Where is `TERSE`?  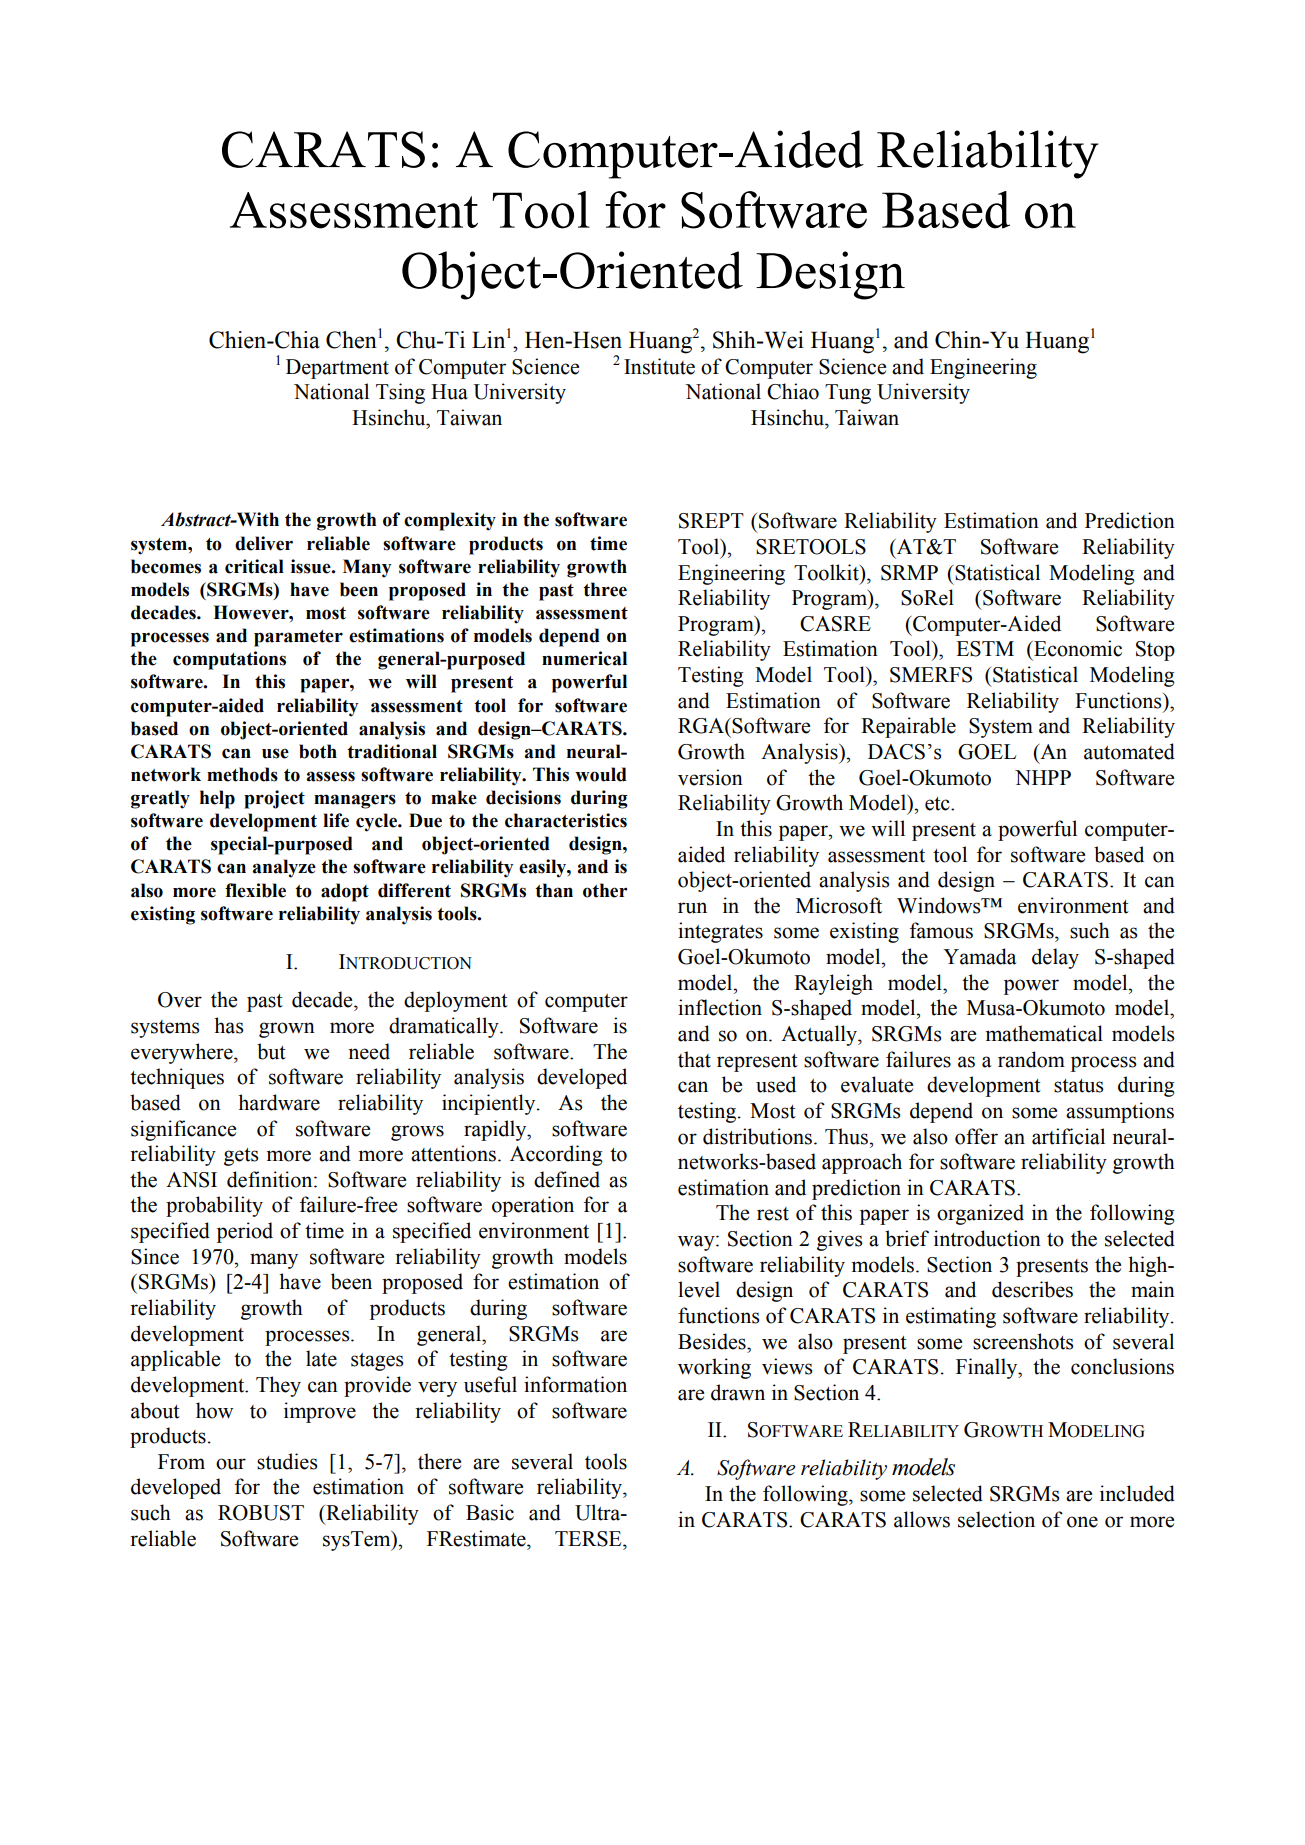
TERSE is located at coordinates (589, 1539).
